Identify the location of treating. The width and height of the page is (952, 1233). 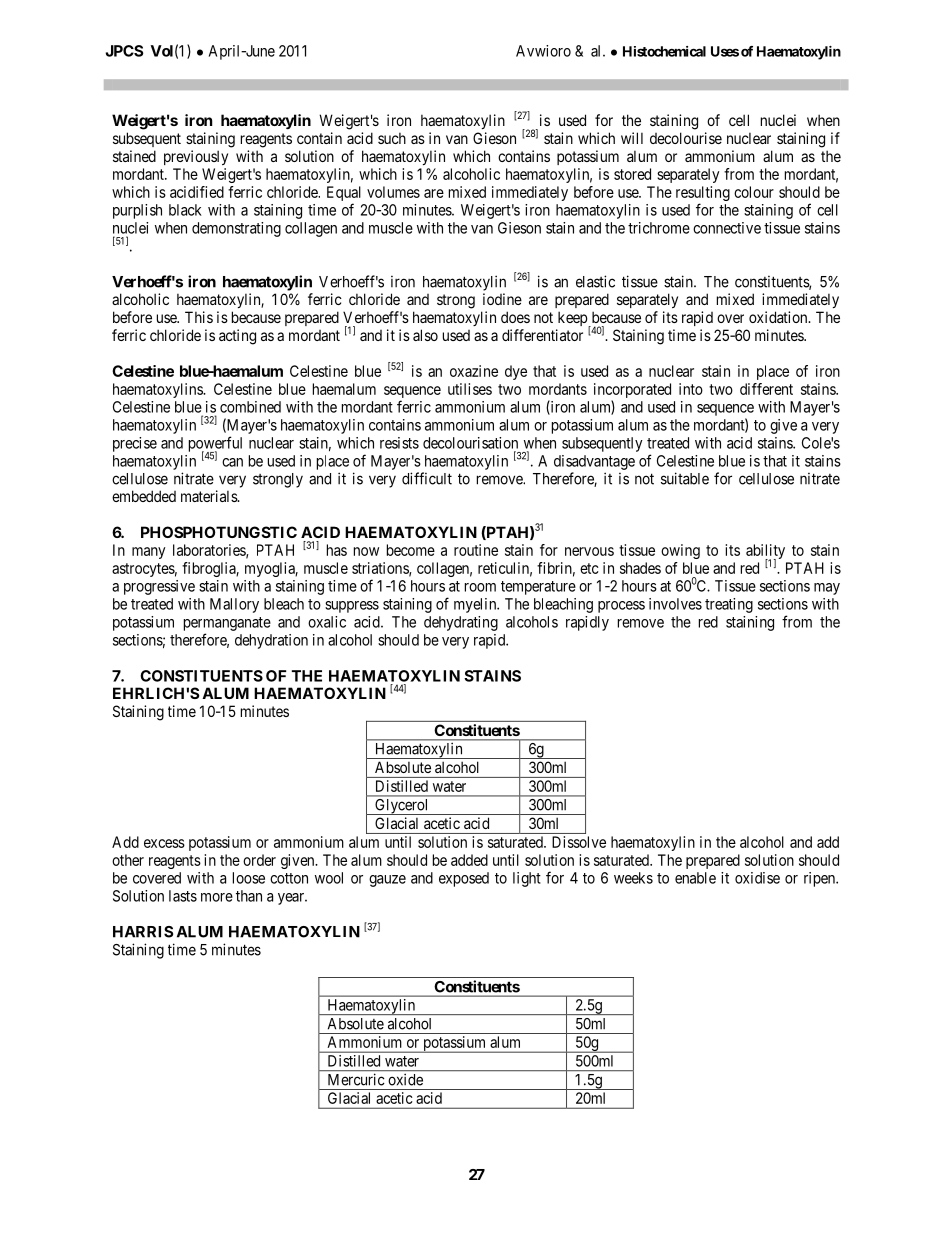
(729, 605).
